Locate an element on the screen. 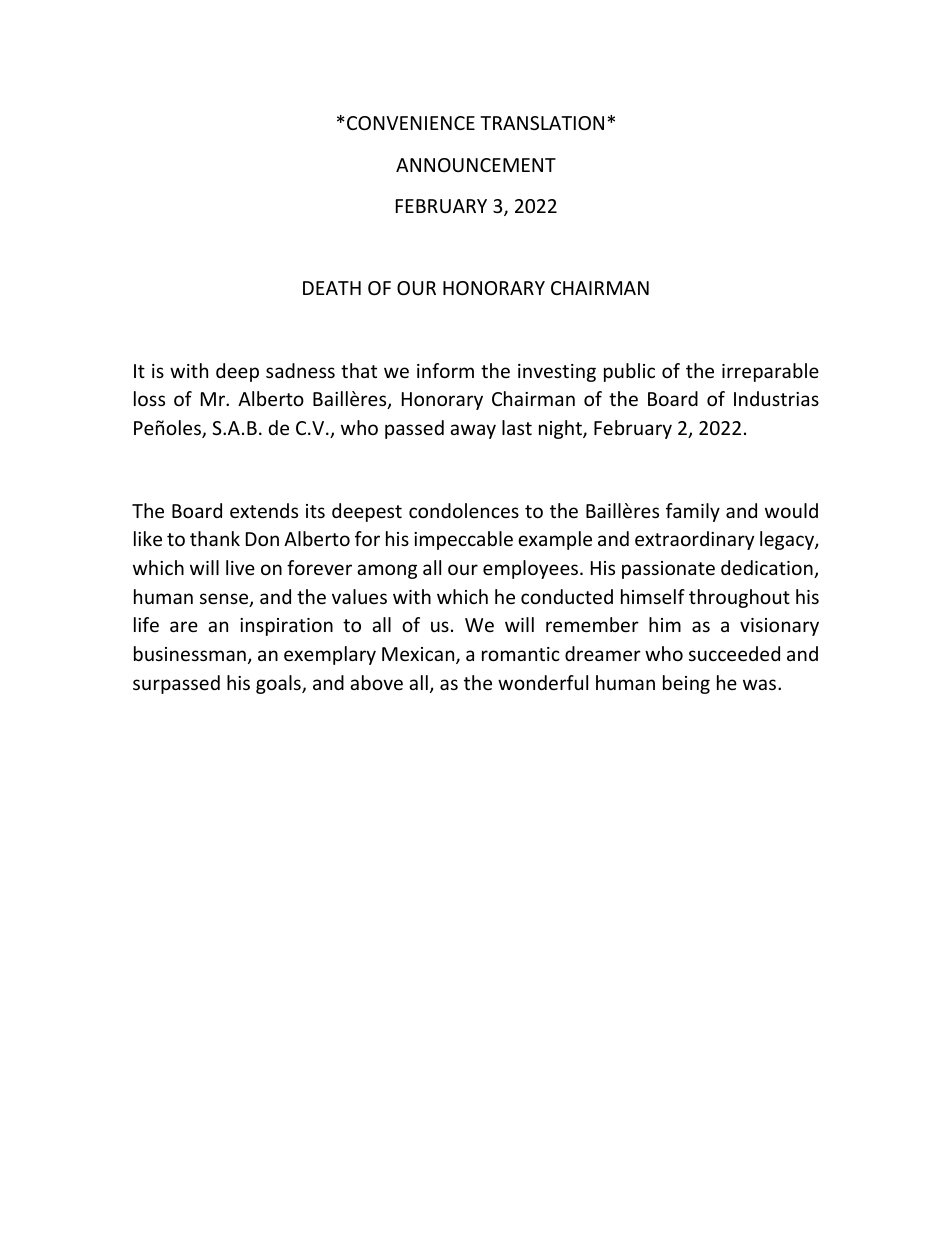 Image resolution: width=952 pixels, height=1233 pixels. irreparable is located at coordinates (770, 372).
